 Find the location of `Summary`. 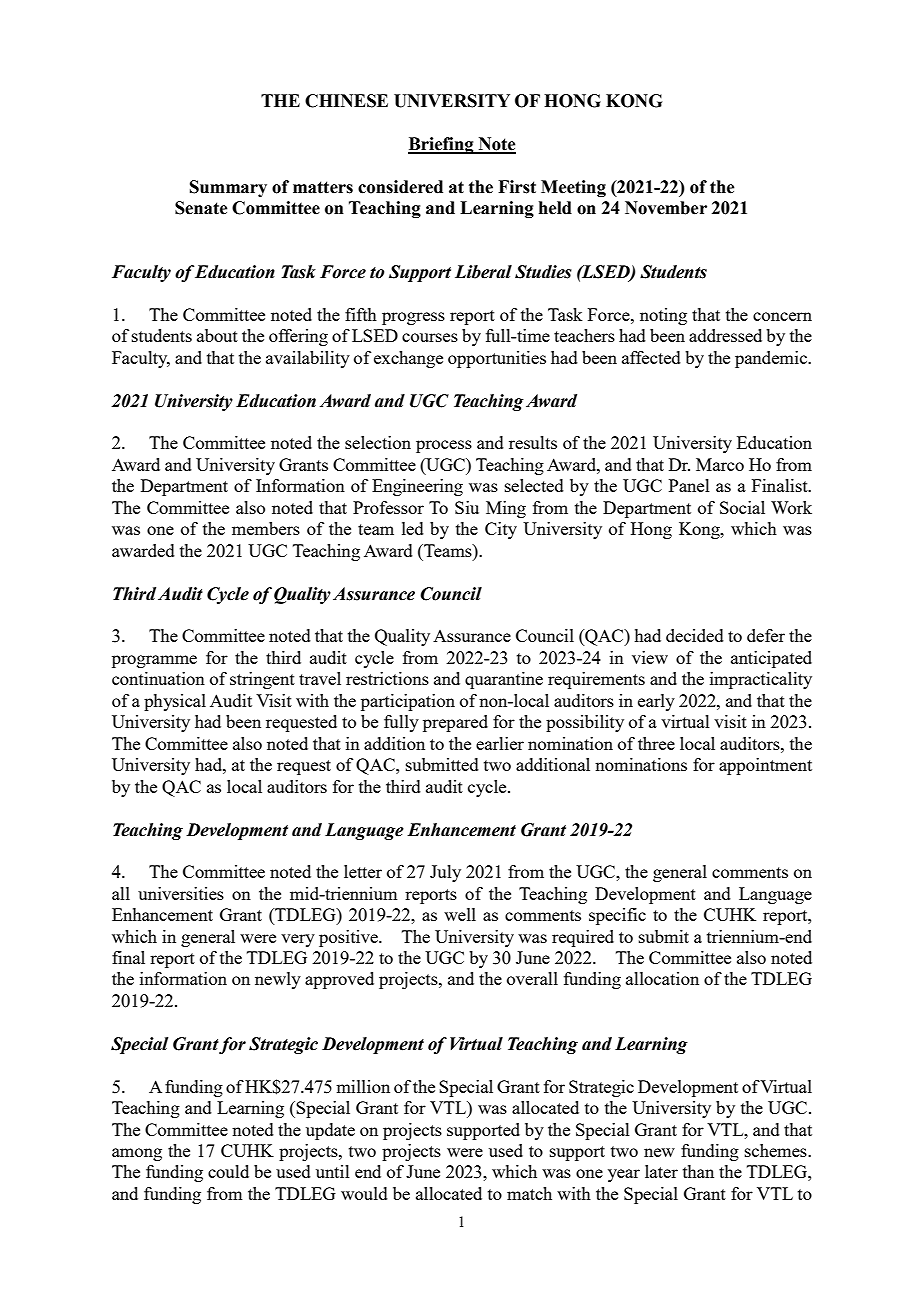

Summary is located at coordinates (228, 188).
